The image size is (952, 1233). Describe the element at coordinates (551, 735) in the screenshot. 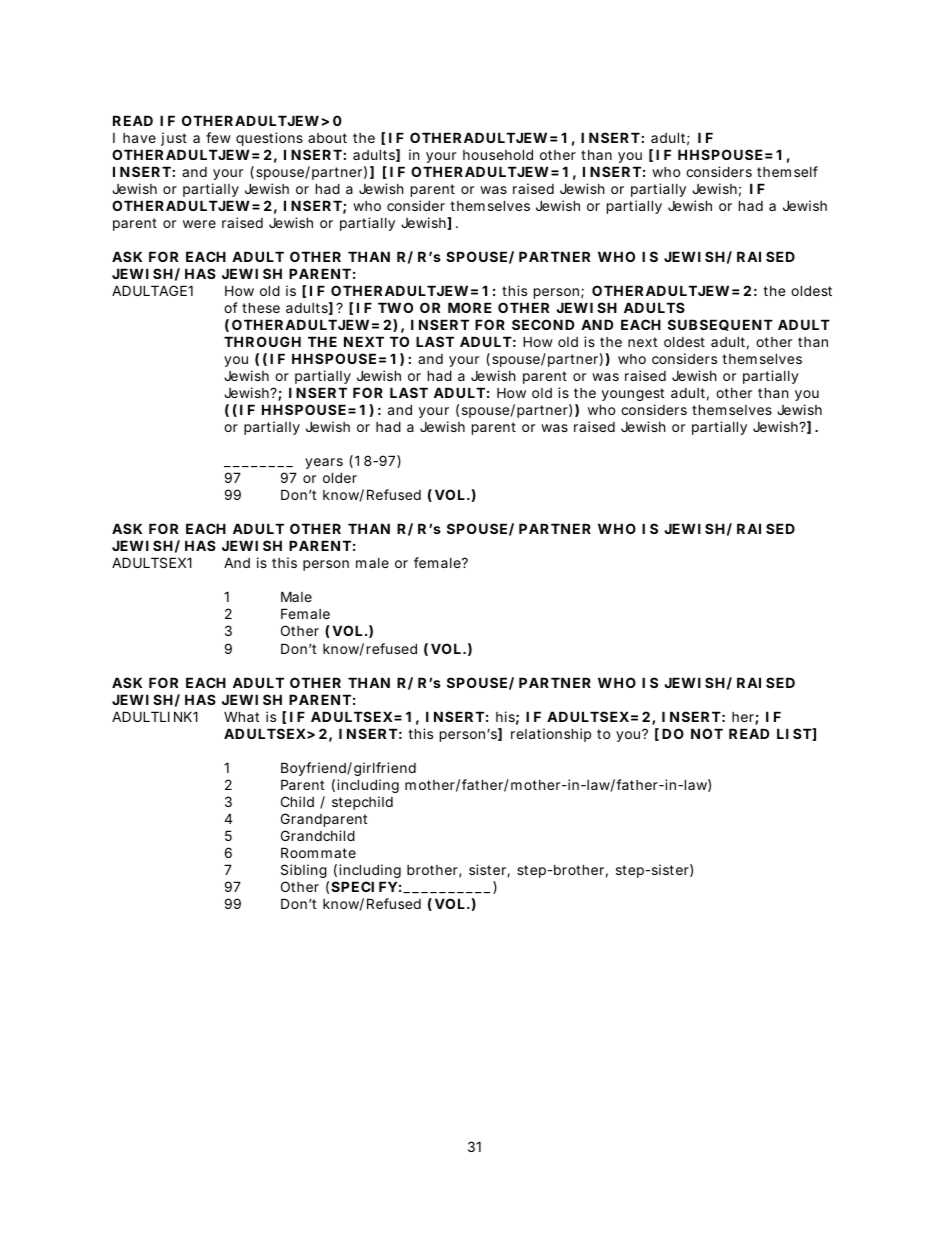

I see `relationship` at that location.
